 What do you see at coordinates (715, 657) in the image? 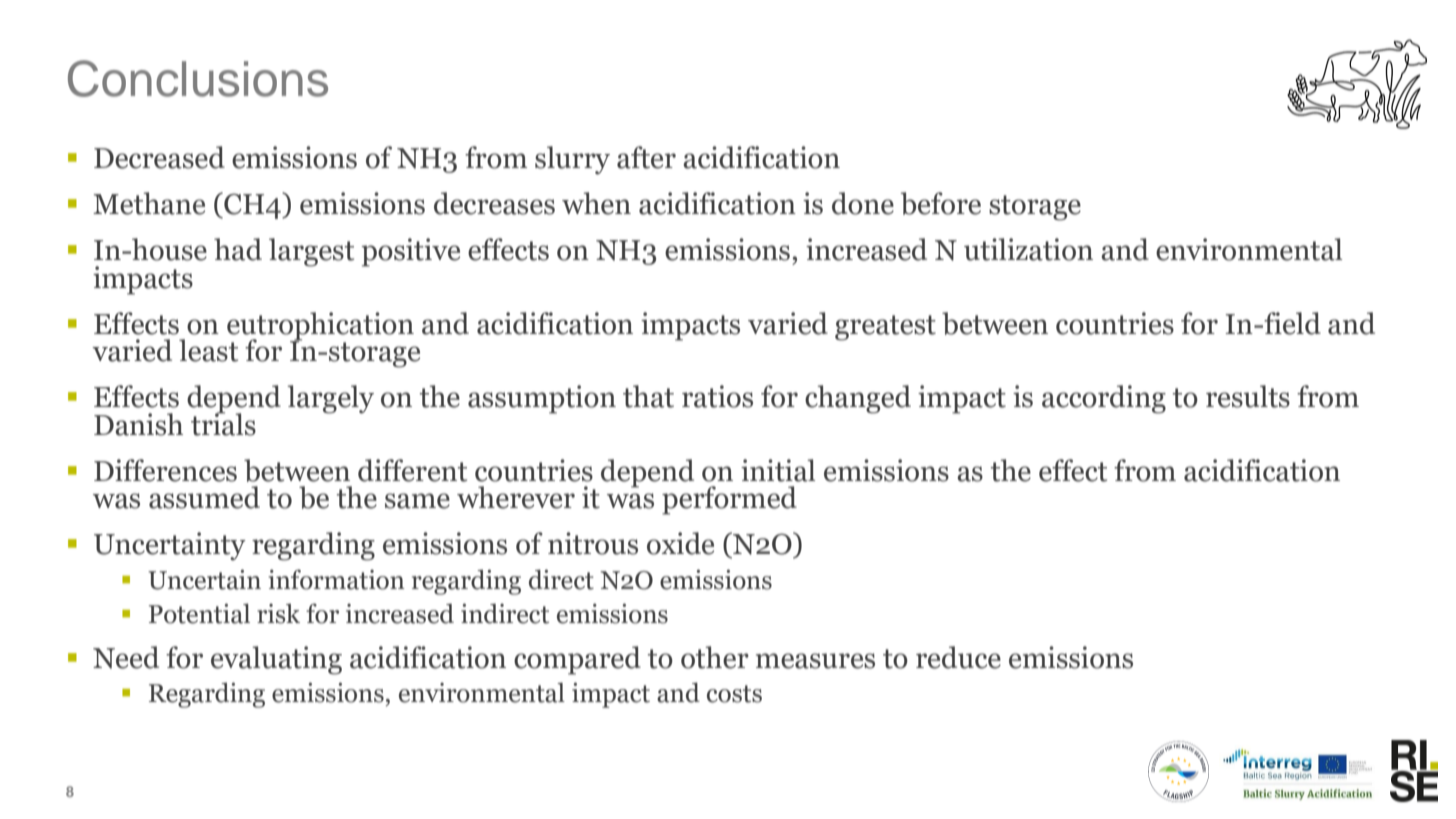
I see `other` at bounding box center [715, 657].
